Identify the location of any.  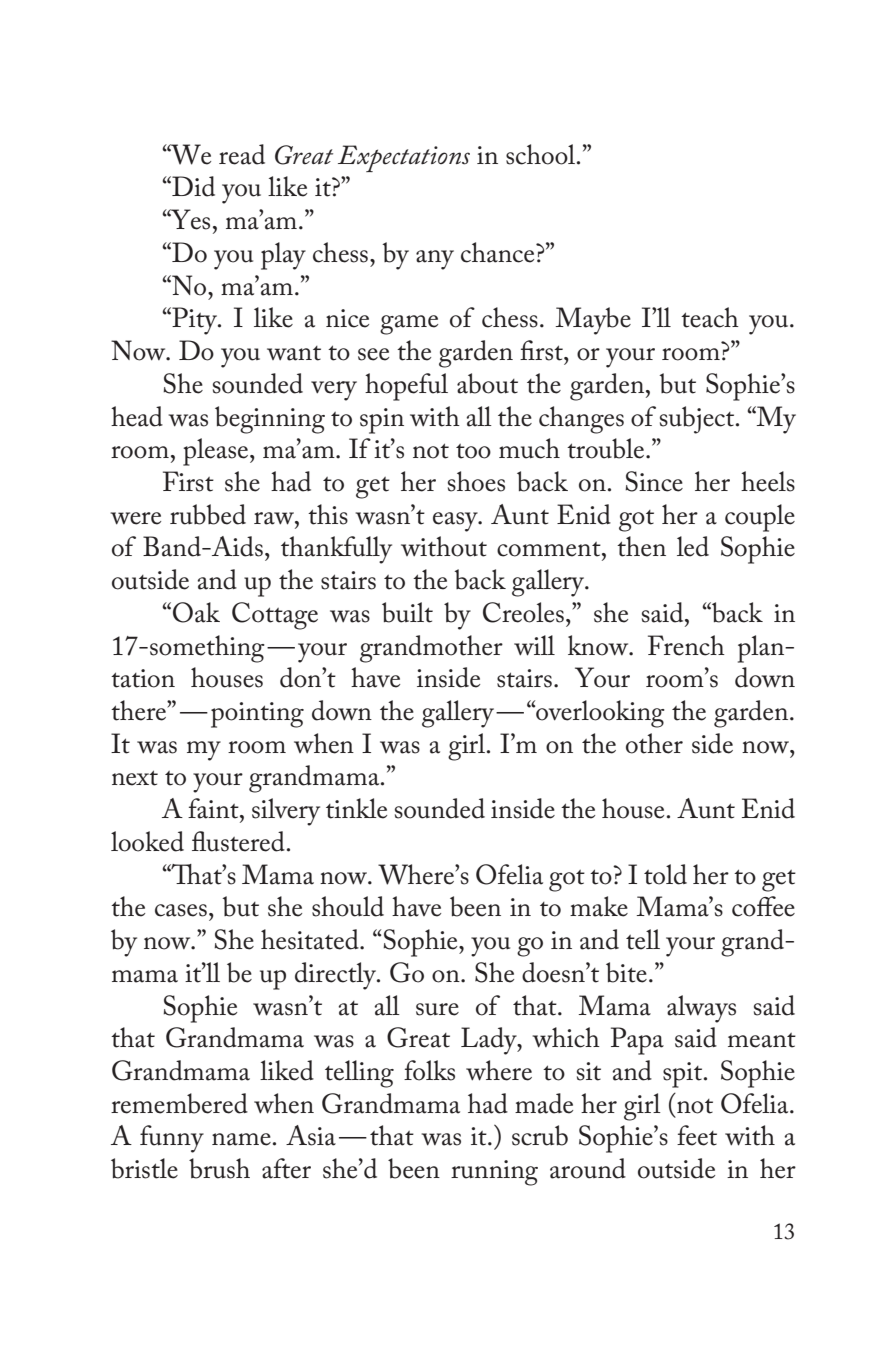
(435, 260).
